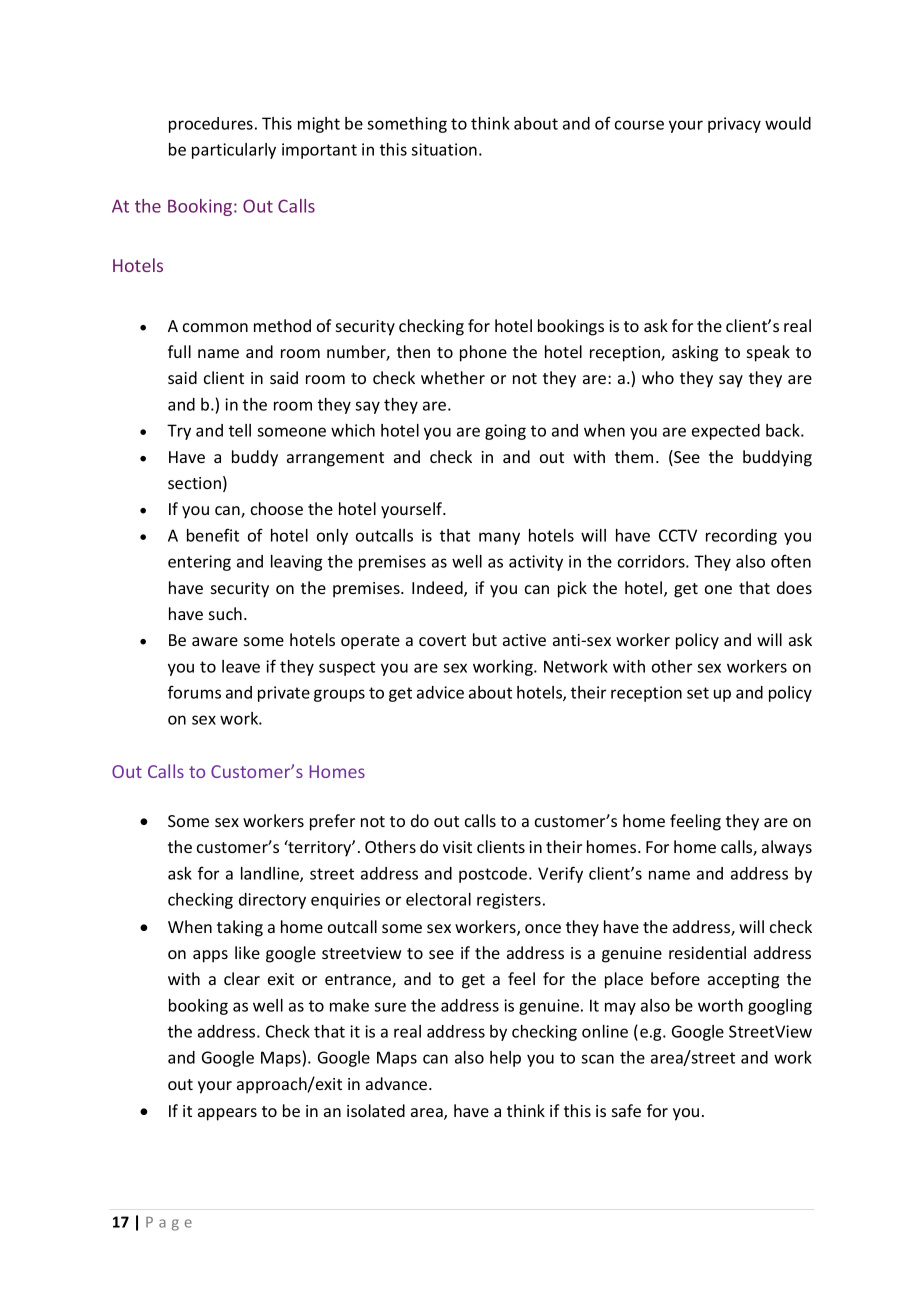 This page has height=1308, width=924. What do you see at coordinates (720, 1005) in the page?
I see `worth` at bounding box center [720, 1005].
